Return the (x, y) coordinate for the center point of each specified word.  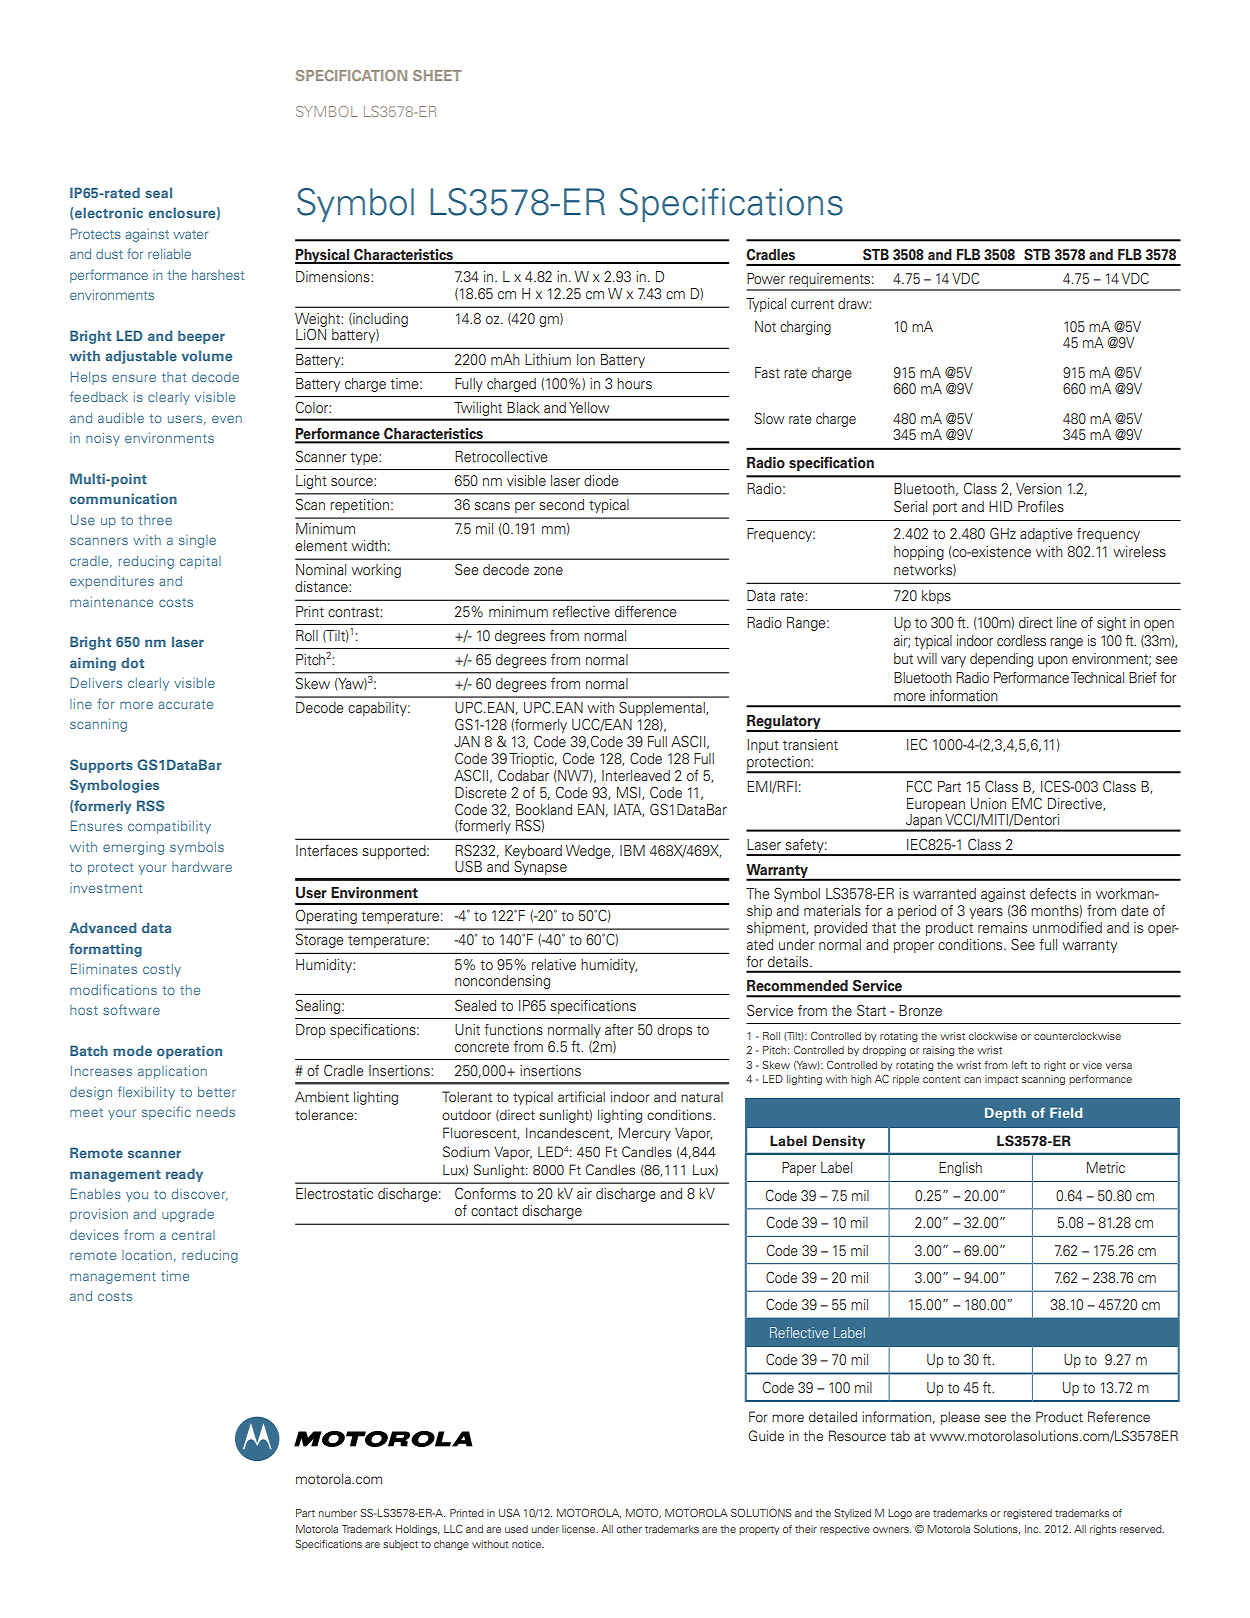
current (812, 304)
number (338, 1513)
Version (1039, 489)
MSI (630, 793)
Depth (1005, 1114)
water (190, 234)
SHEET (437, 75)
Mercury (645, 1134)
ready (184, 1175)
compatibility (169, 827)
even (227, 419)
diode (601, 480)
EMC (1027, 803)
